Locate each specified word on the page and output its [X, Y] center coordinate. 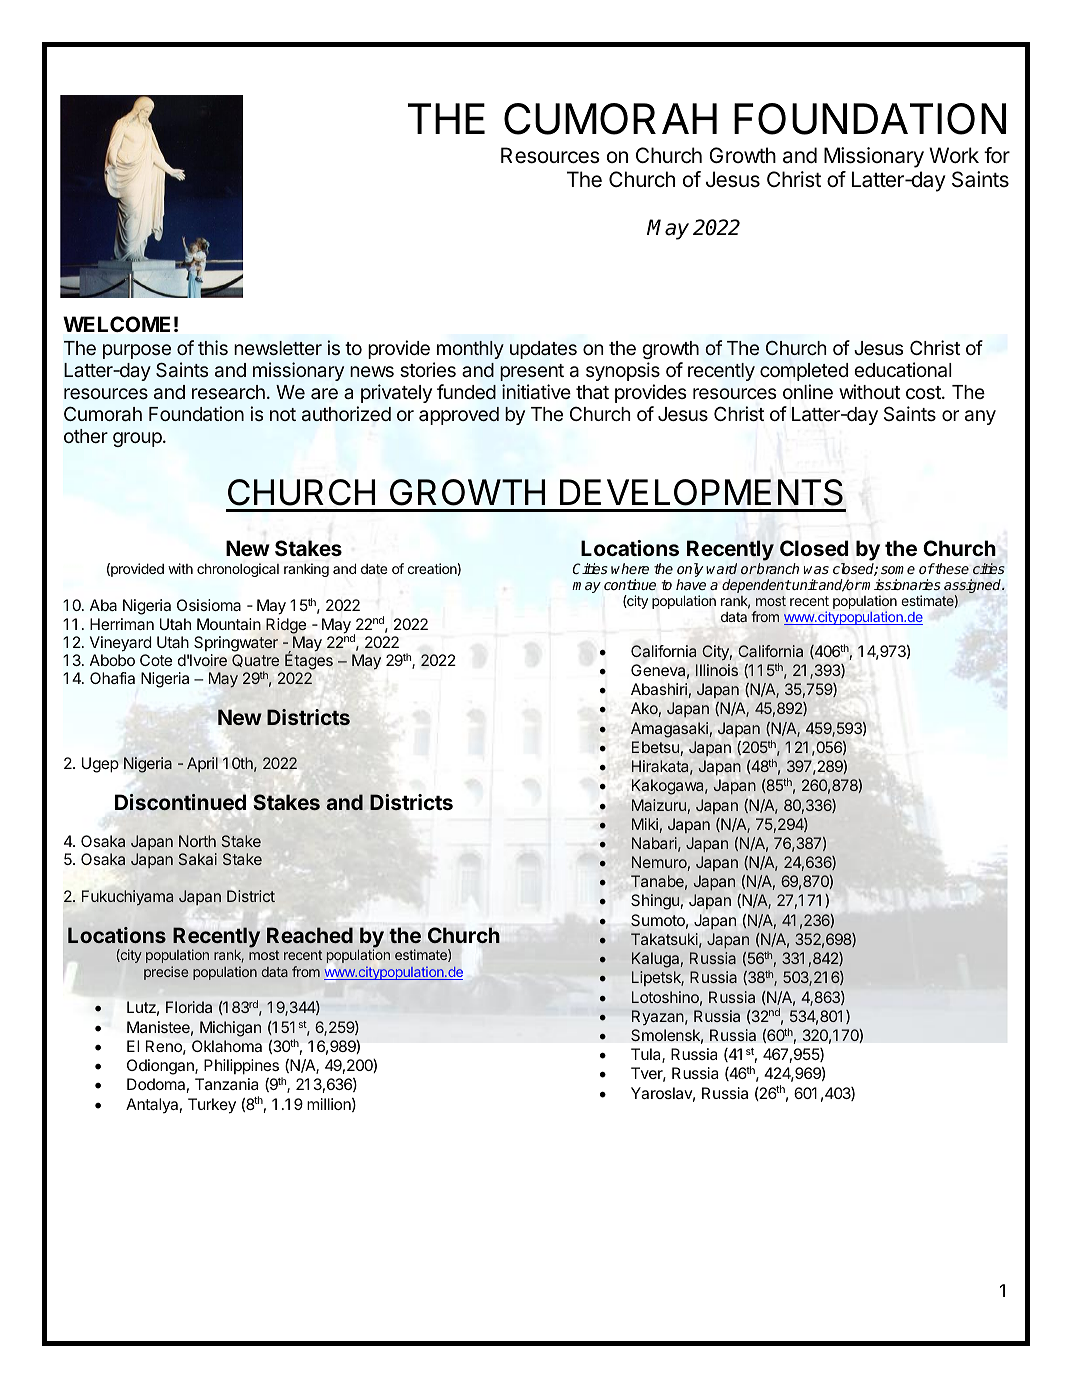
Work [954, 155]
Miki [645, 824]
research [228, 392]
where [630, 568]
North [197, 841]
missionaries [901, 584]
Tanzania [226, 1084]
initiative [536, 392]
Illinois [717, 670]
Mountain [229, 624]
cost [924, 392]
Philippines [241, 1067]
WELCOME [116, 324]
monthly [470, 350]
